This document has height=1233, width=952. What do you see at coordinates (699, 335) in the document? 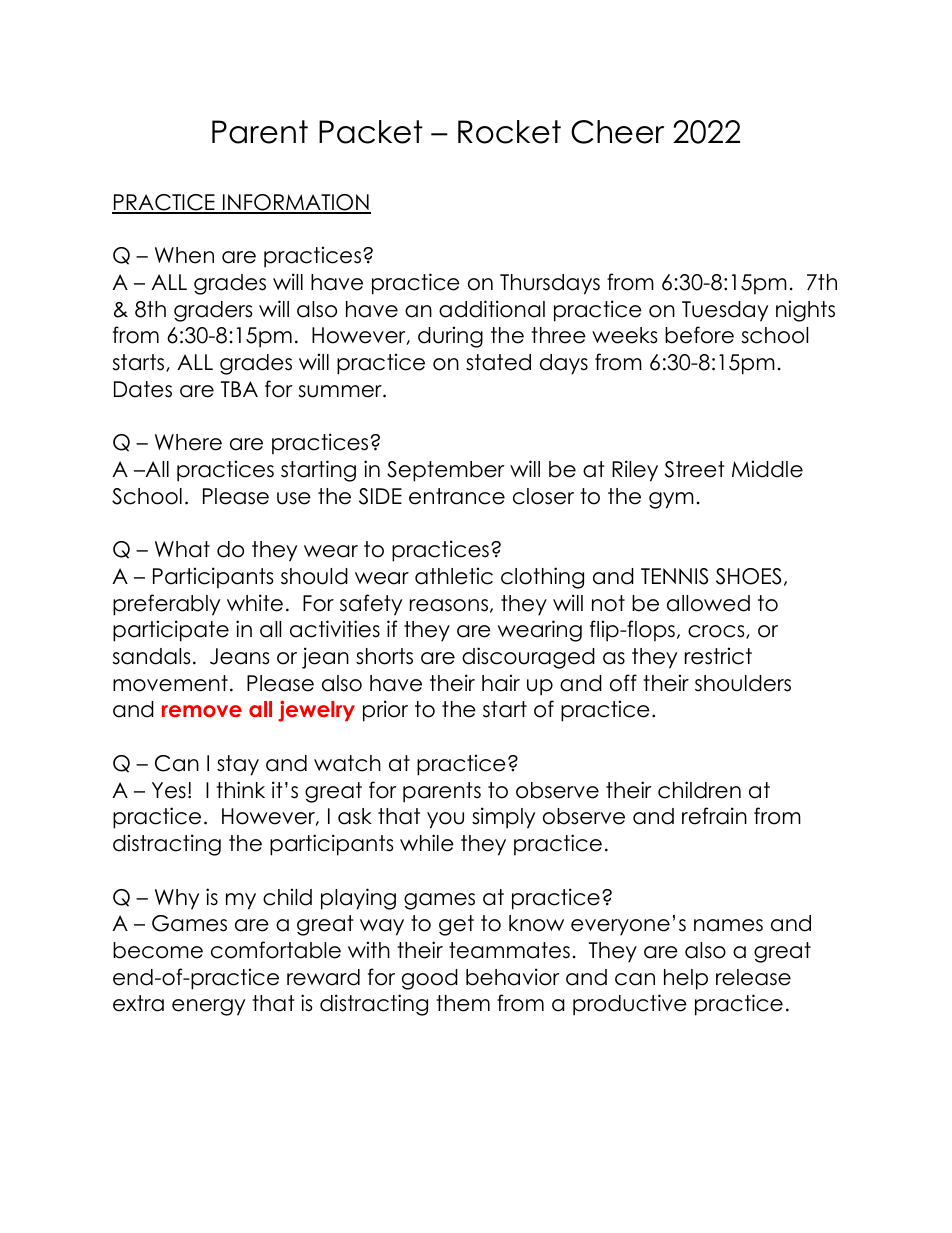
I see `before` at bounding box center [699, 335].
